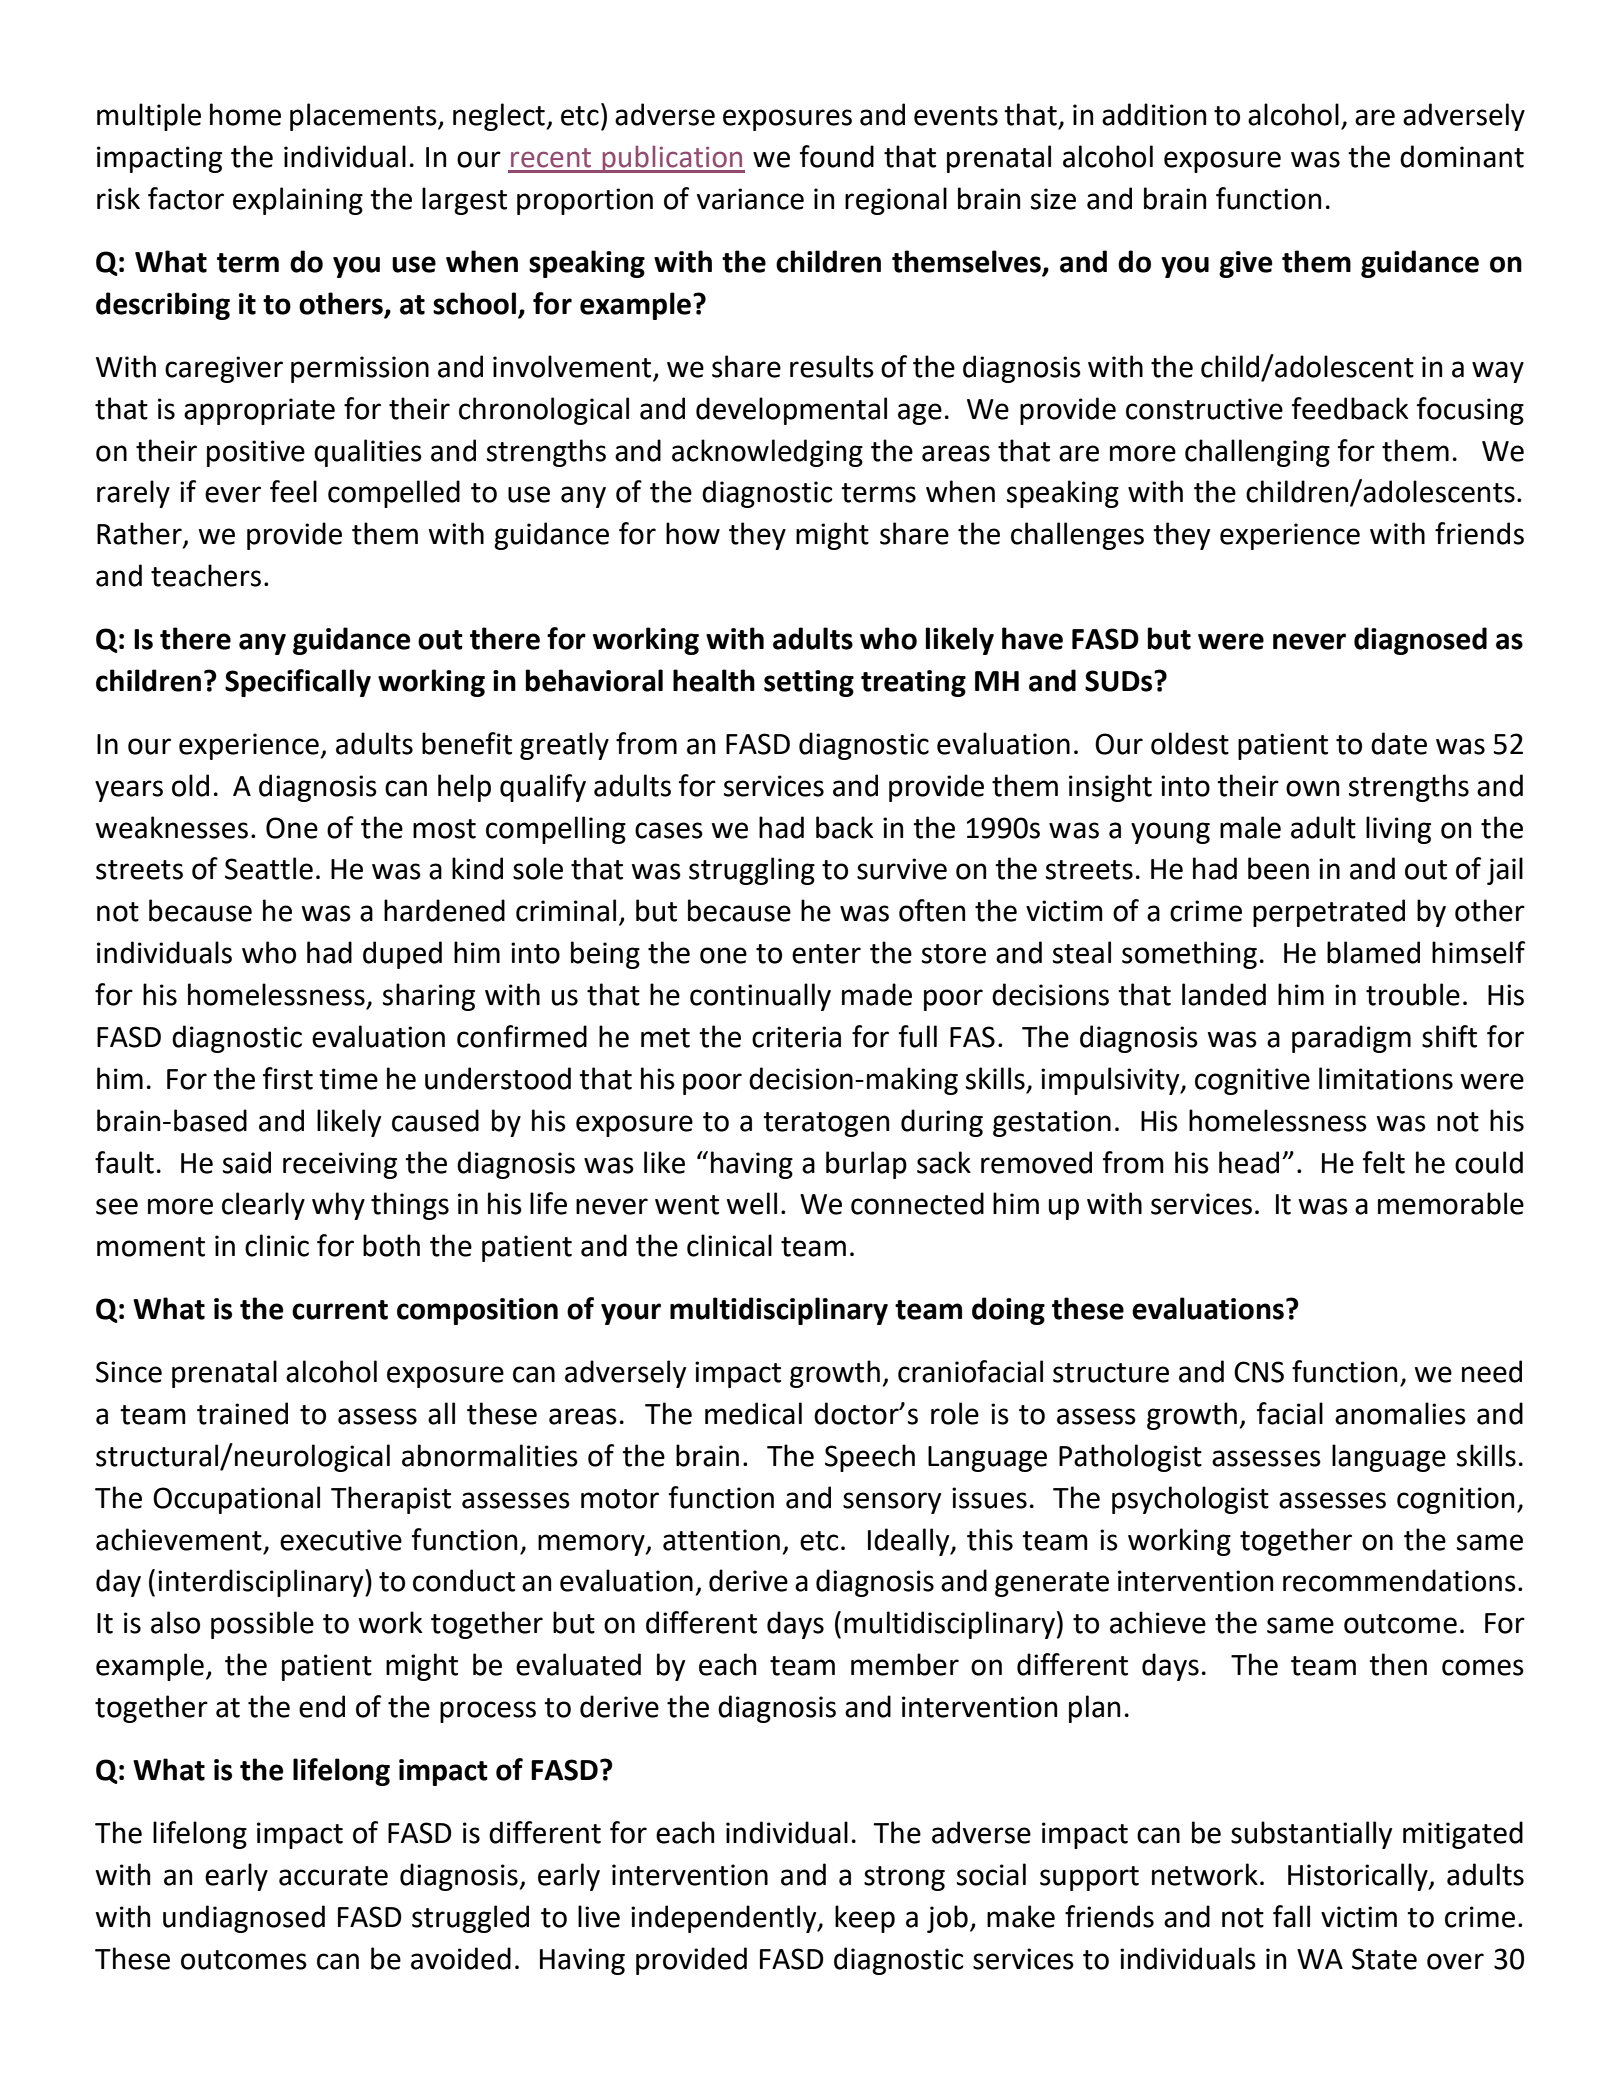 The image size is (1620, 2096). What do you see at coordinates (1399, 743) in the document?
I see `date` at bounding box center [1399, 743].
